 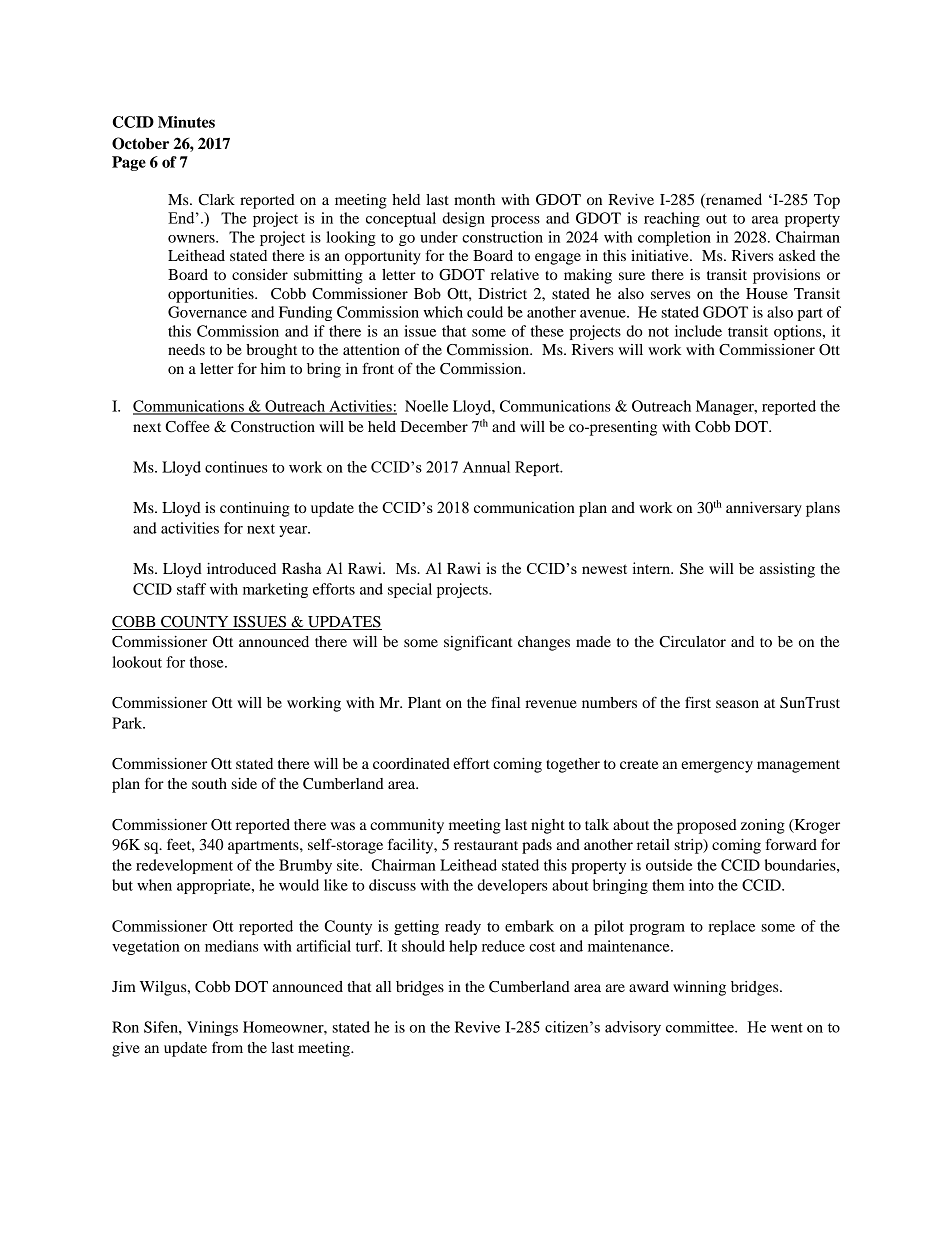 What do you see at coordinates (474, 199) in the screenshot?
I see `month` at bounding box center [474, 199].
